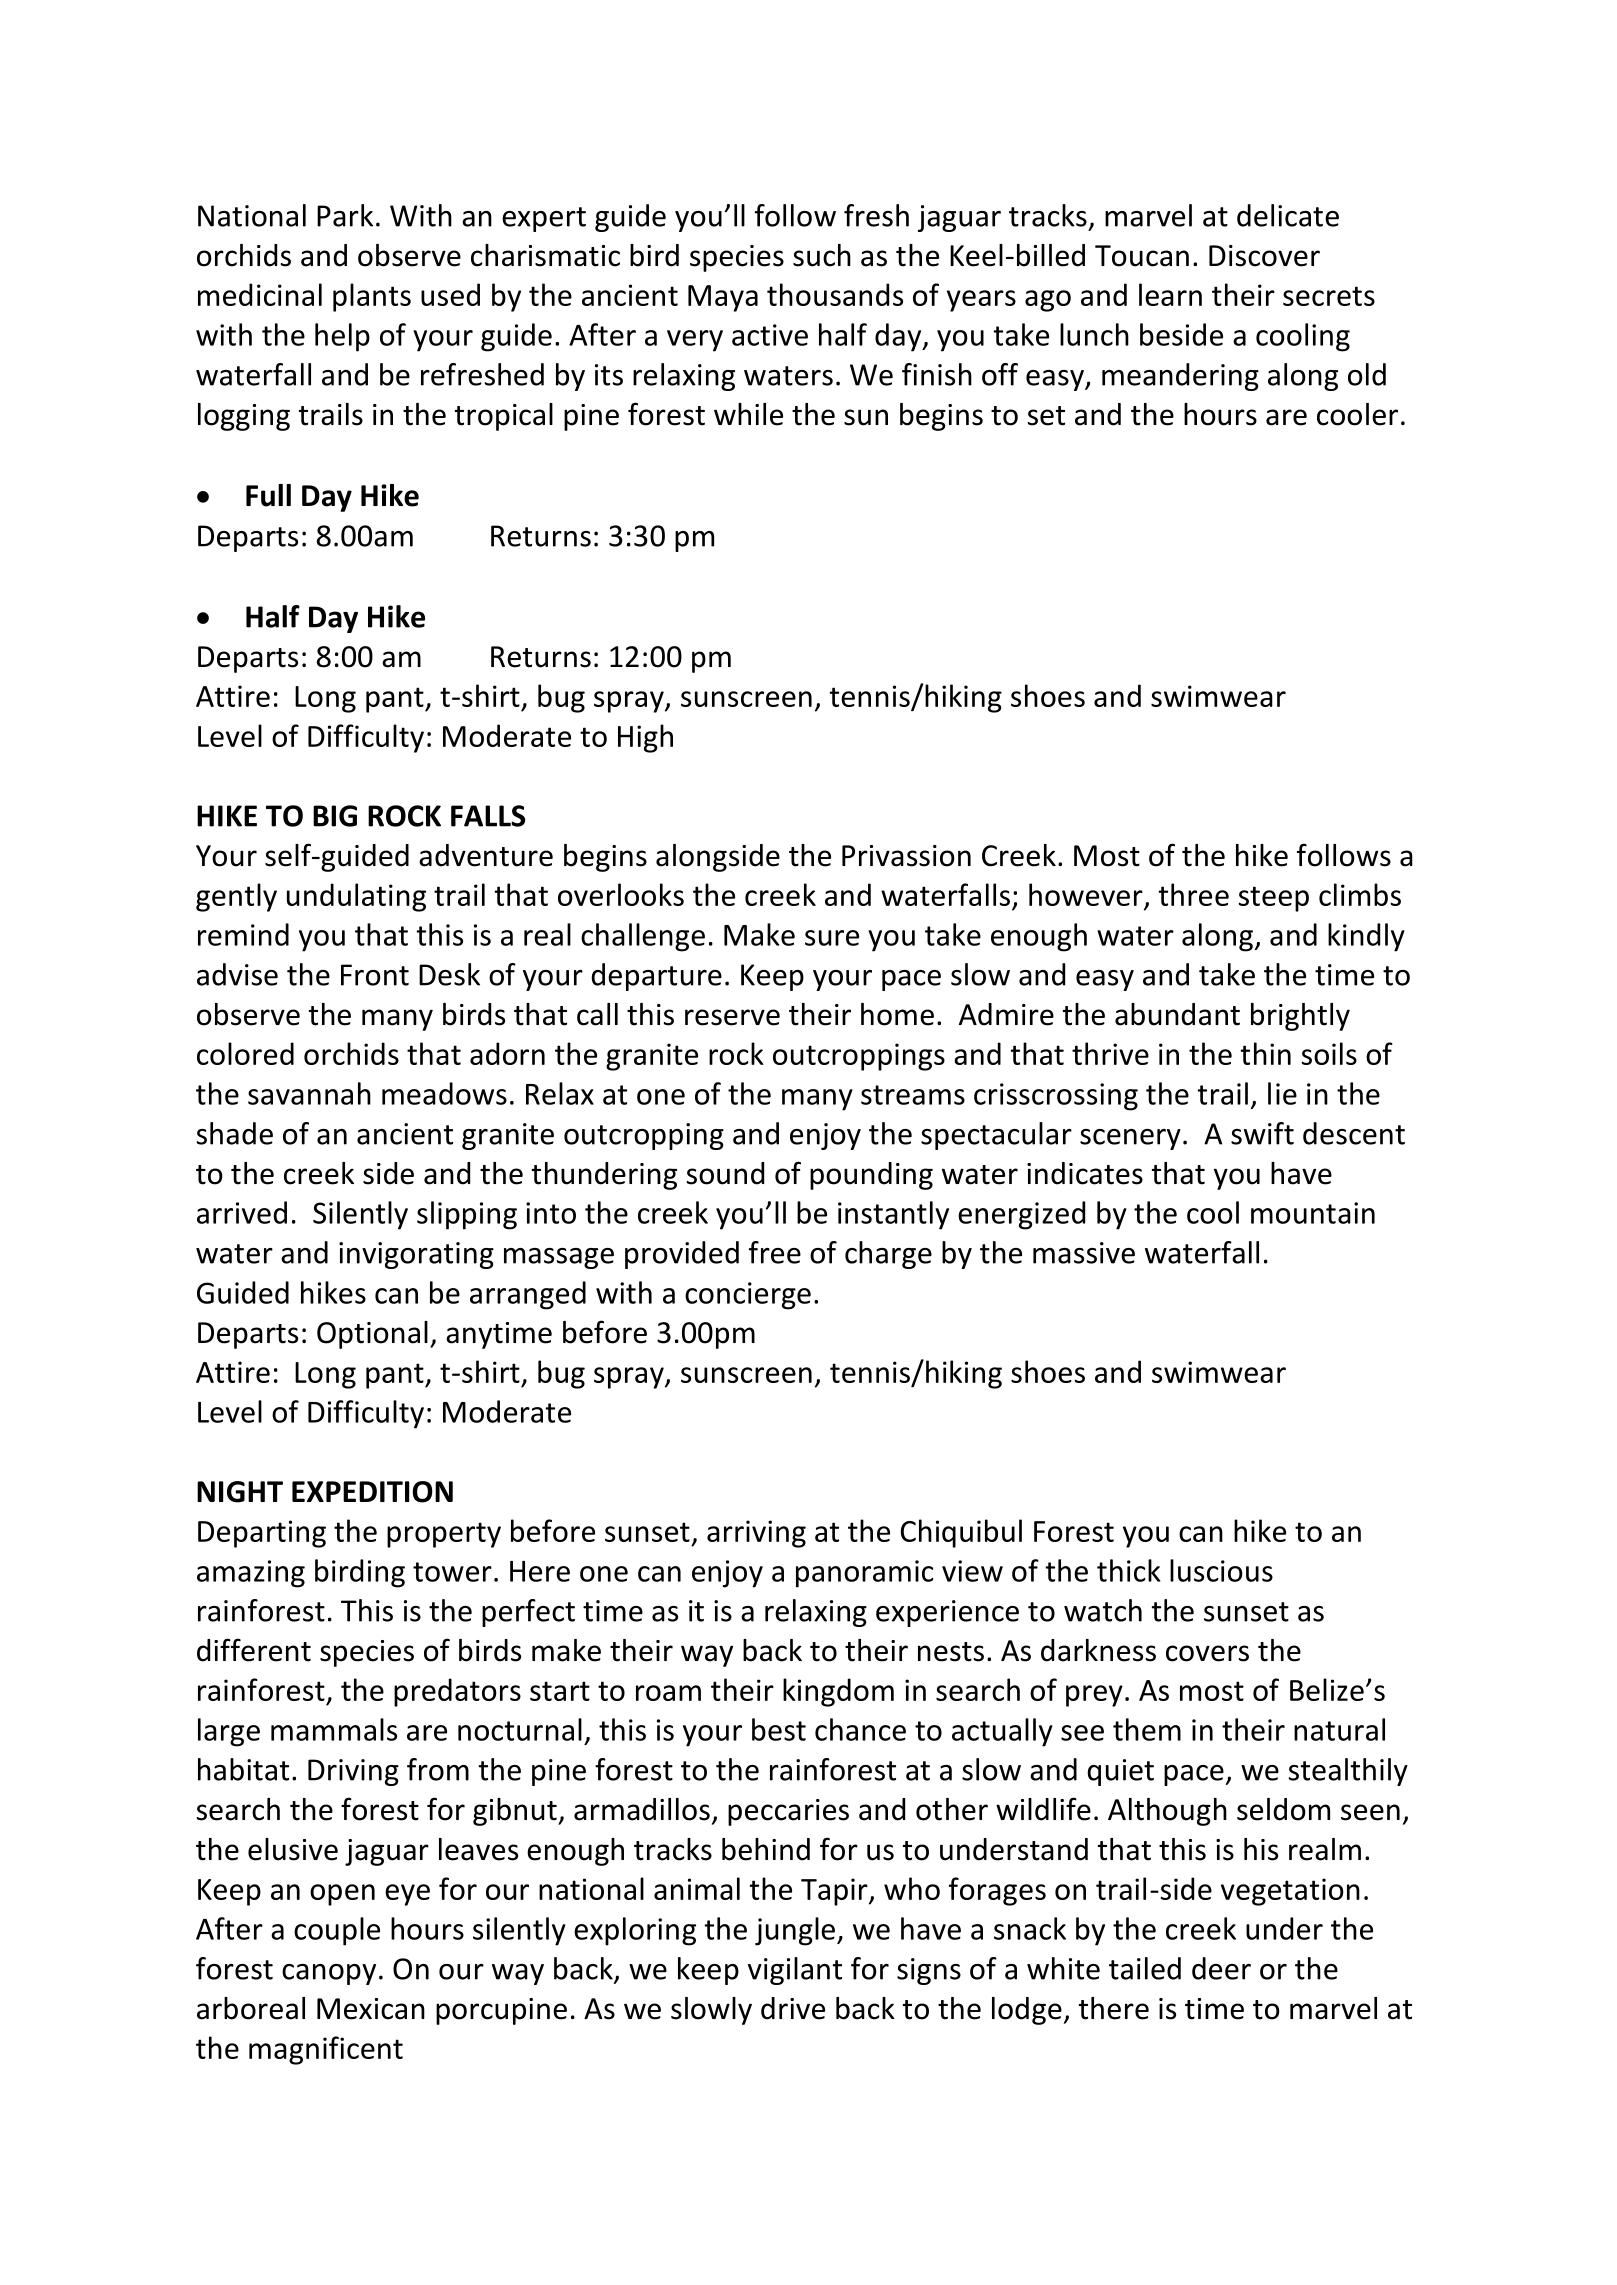 The width and height of the screenshot is (1617, 2285). What do you see at coordinates (871, 1176) in the screenshot?
I see `pounding` at bounding box center [871, 1176].
